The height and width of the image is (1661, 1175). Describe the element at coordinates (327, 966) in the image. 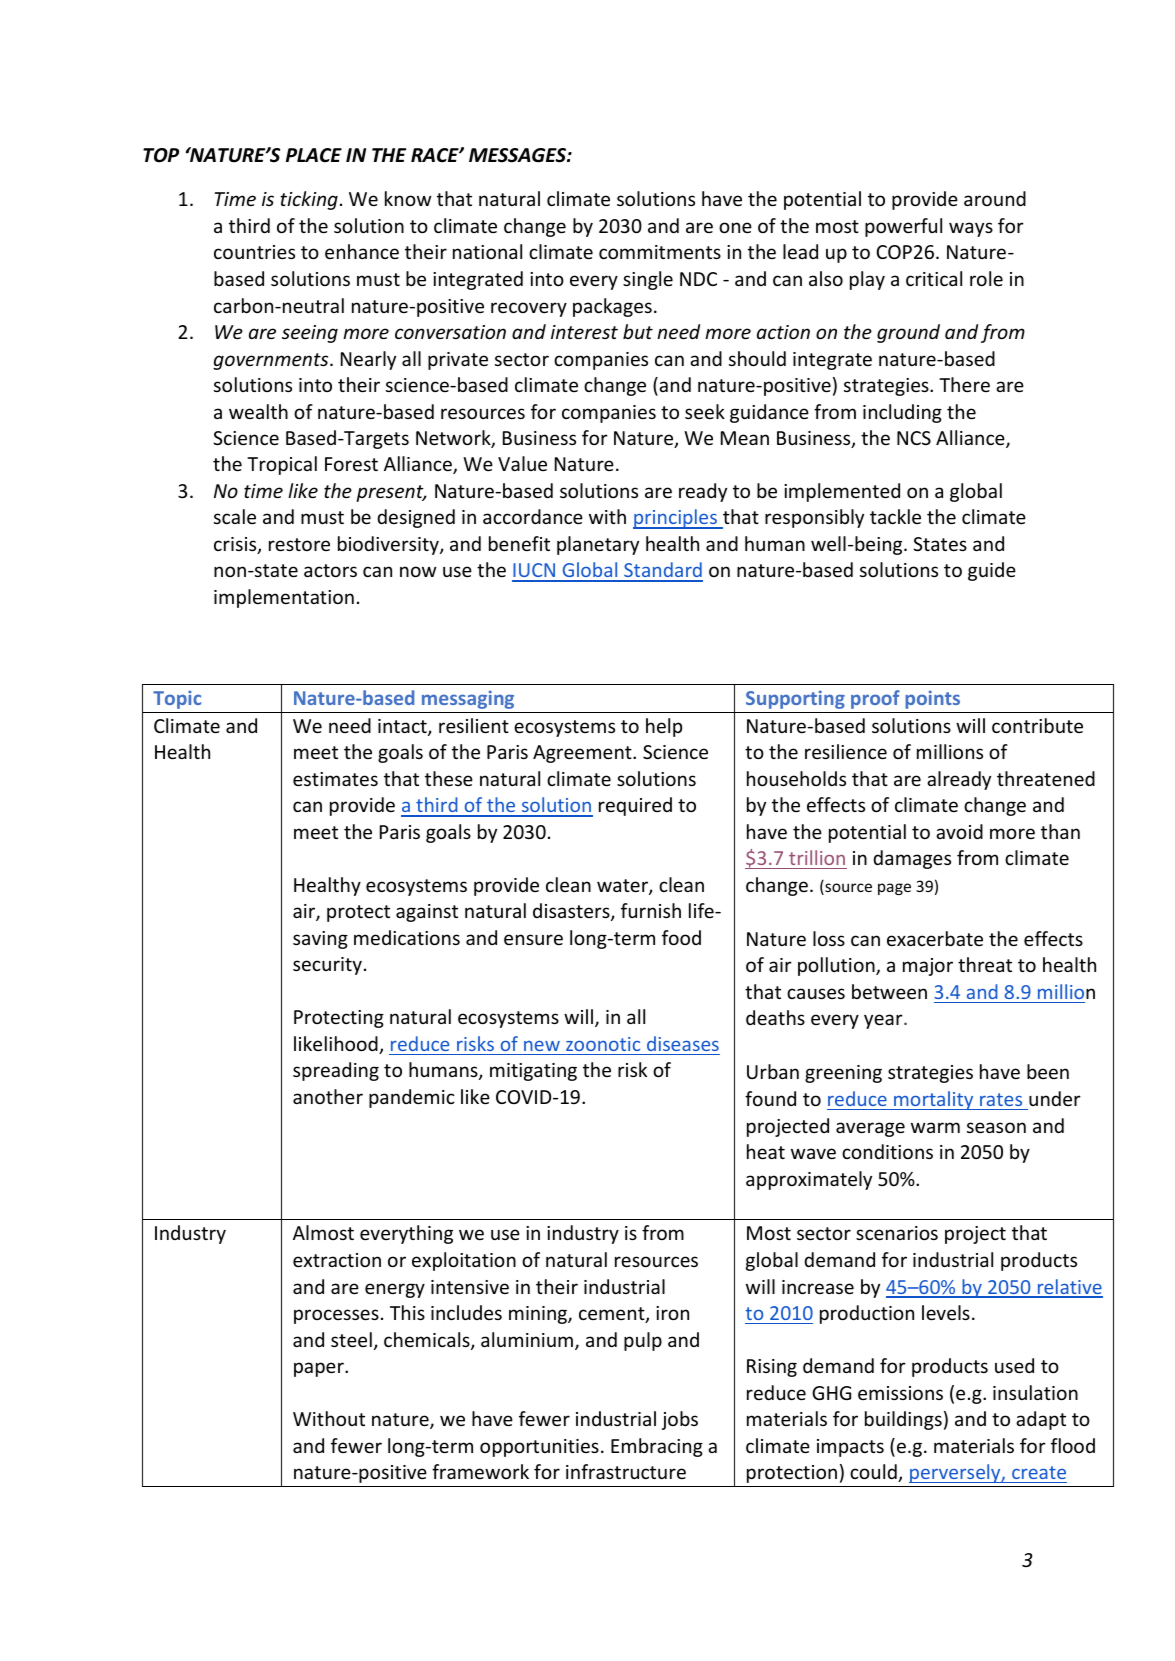

I see `security` at that location.
